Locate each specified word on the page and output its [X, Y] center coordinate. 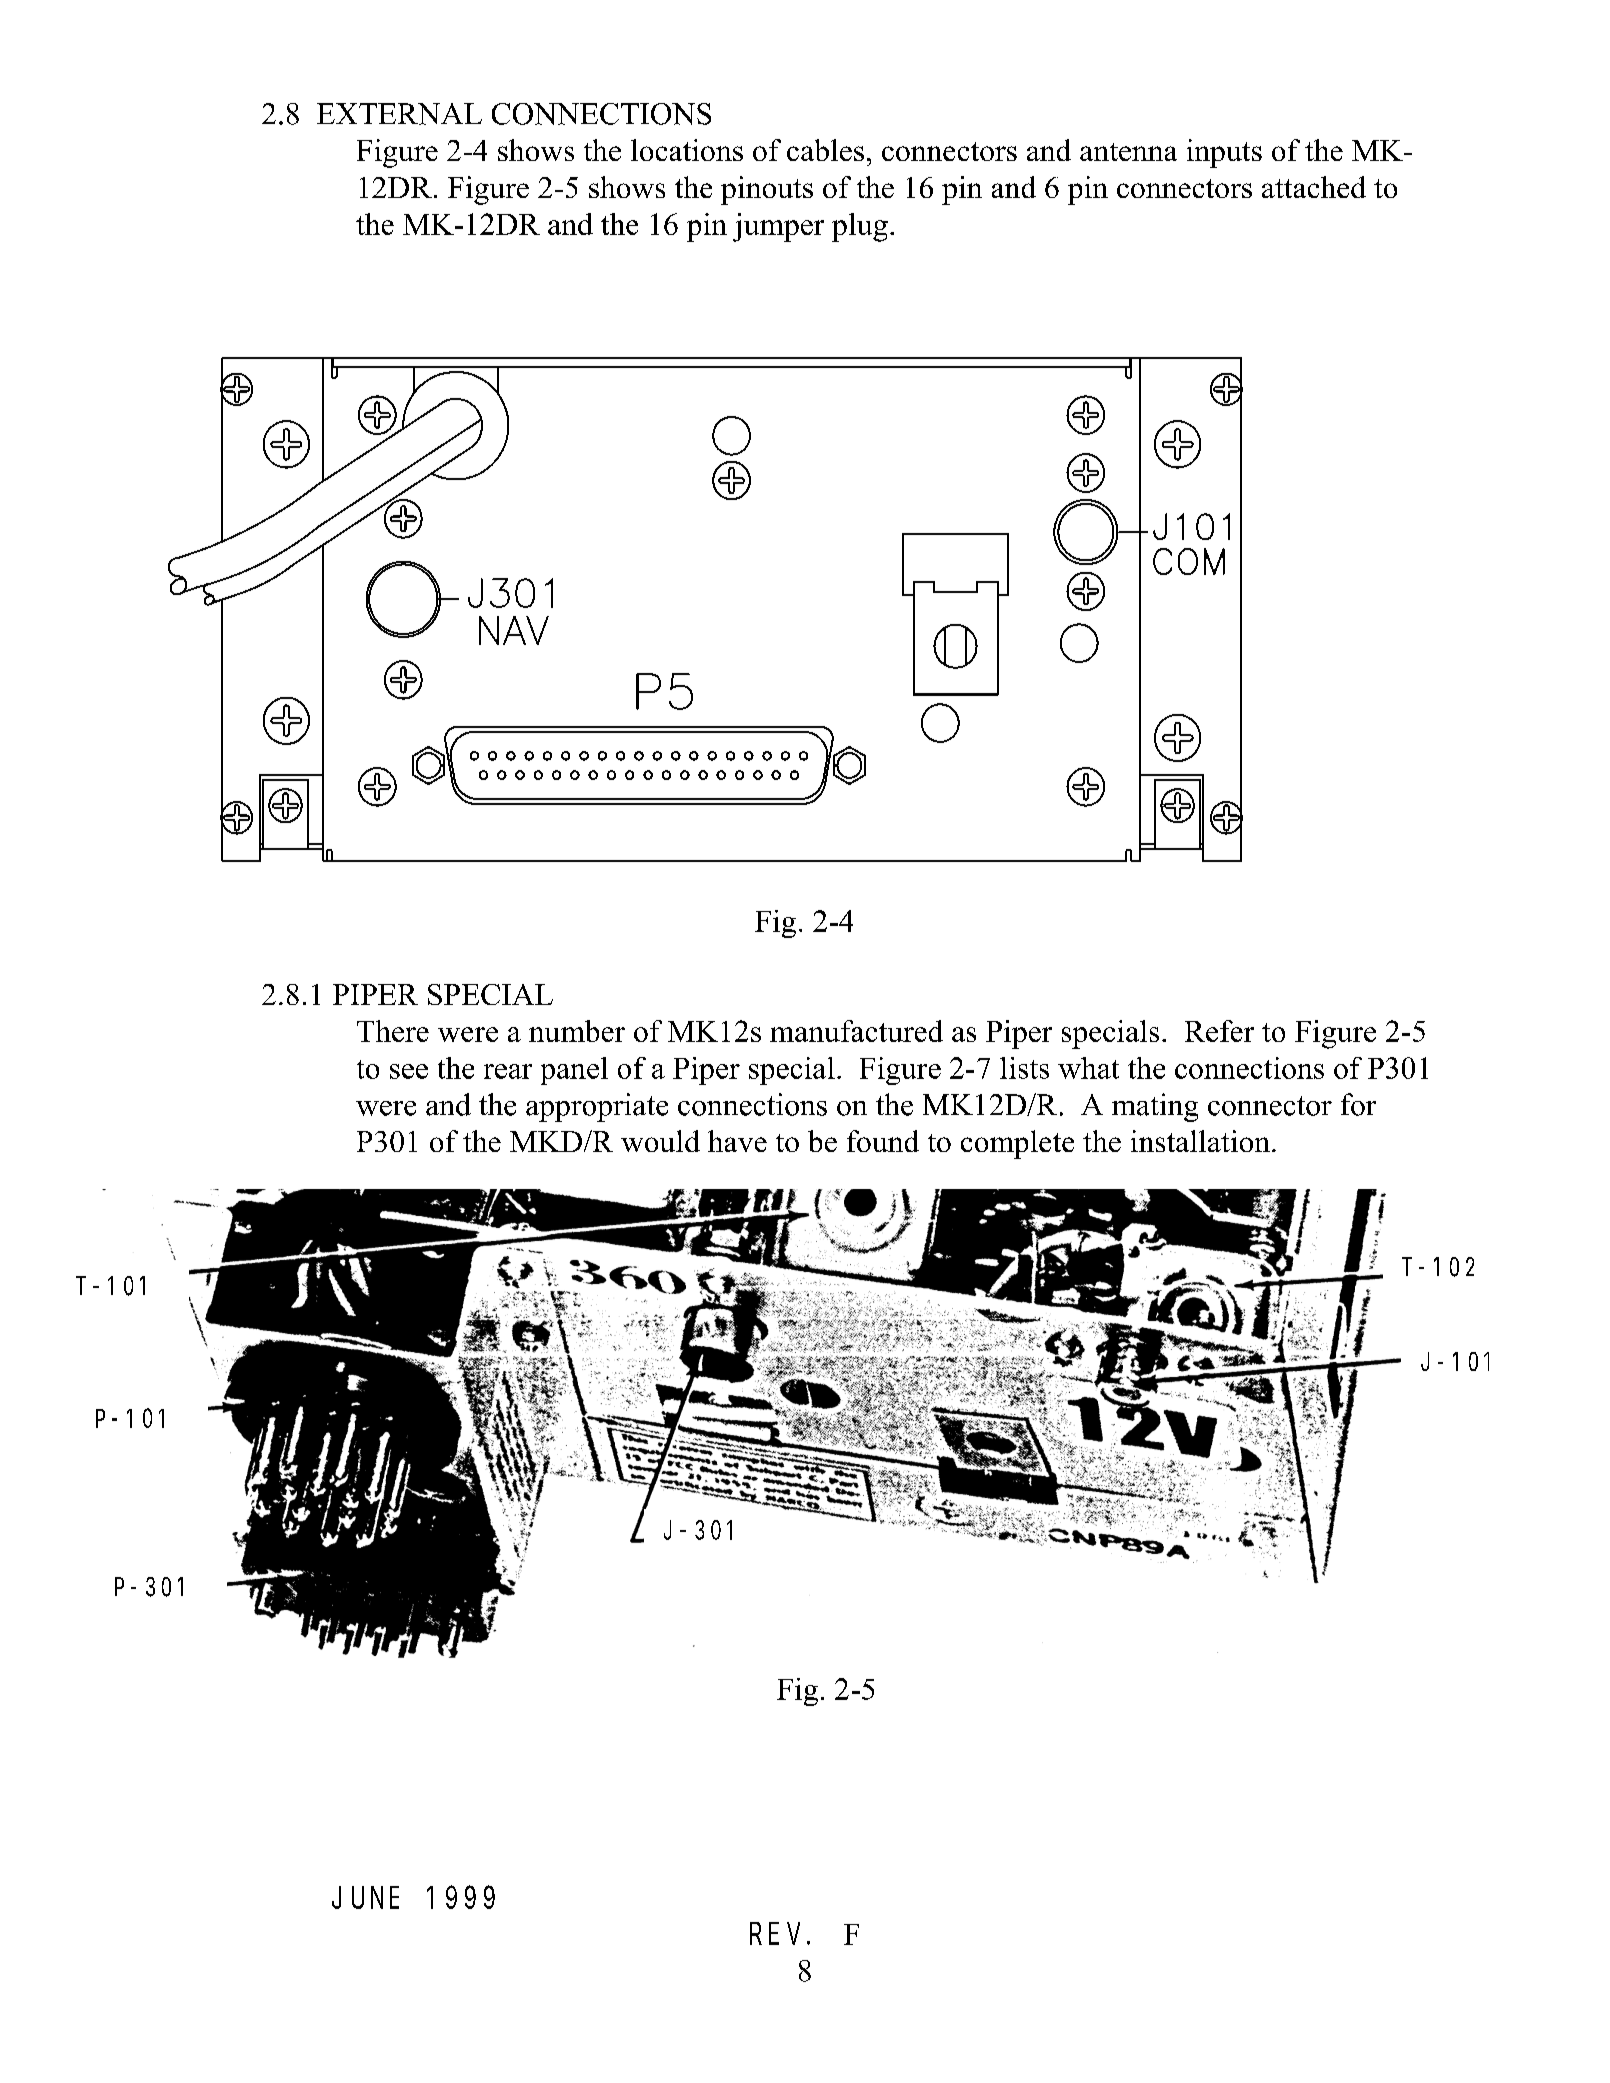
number [577, 1031]
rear [508, 1071]
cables [825, 150]
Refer [1219, 1031]
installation [1200, 1141]
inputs [1224, 153]
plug [860, 227]
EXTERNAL [399, 114]
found [883, 1141]
